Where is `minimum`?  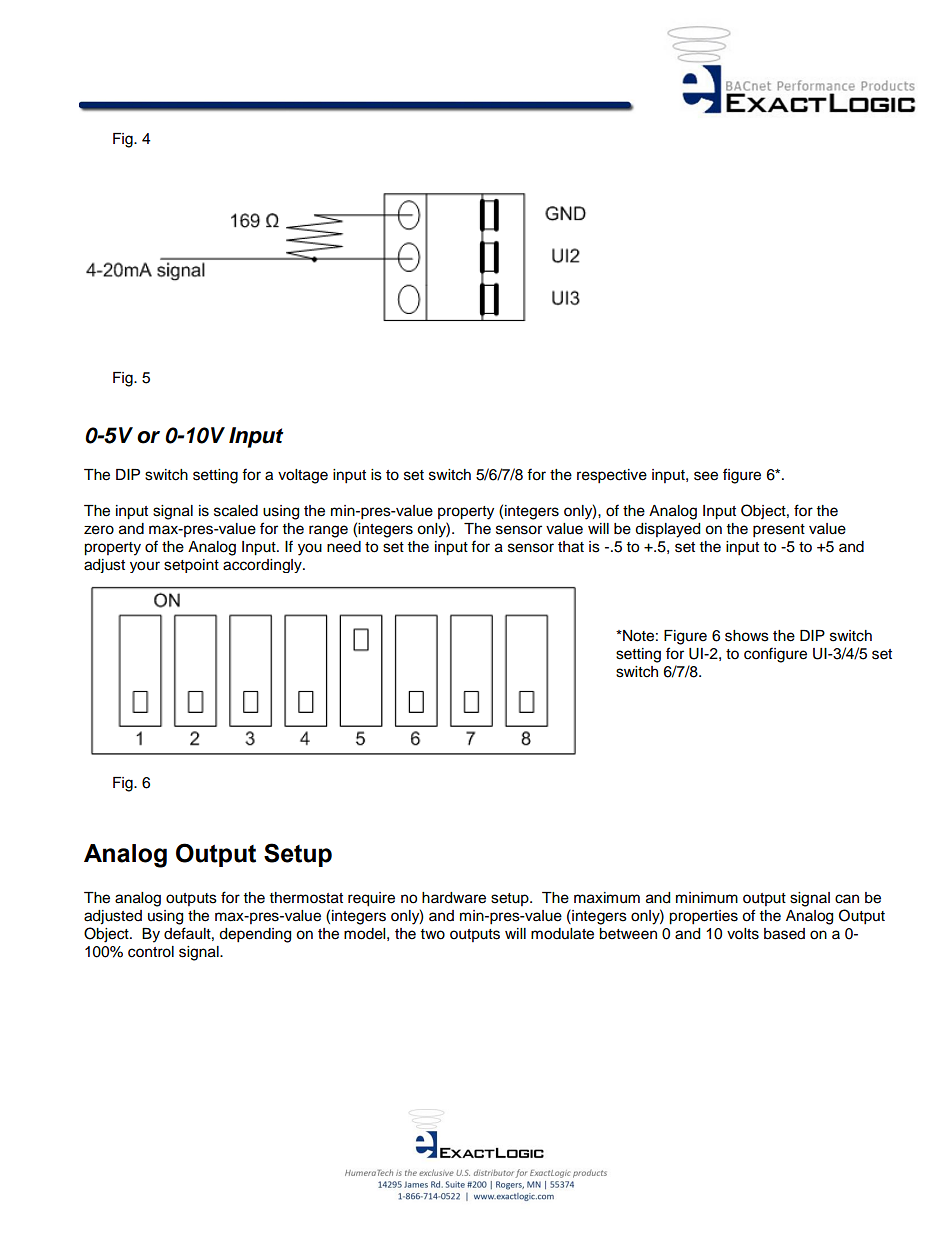
minimum is located at coordinates (707, 898).
